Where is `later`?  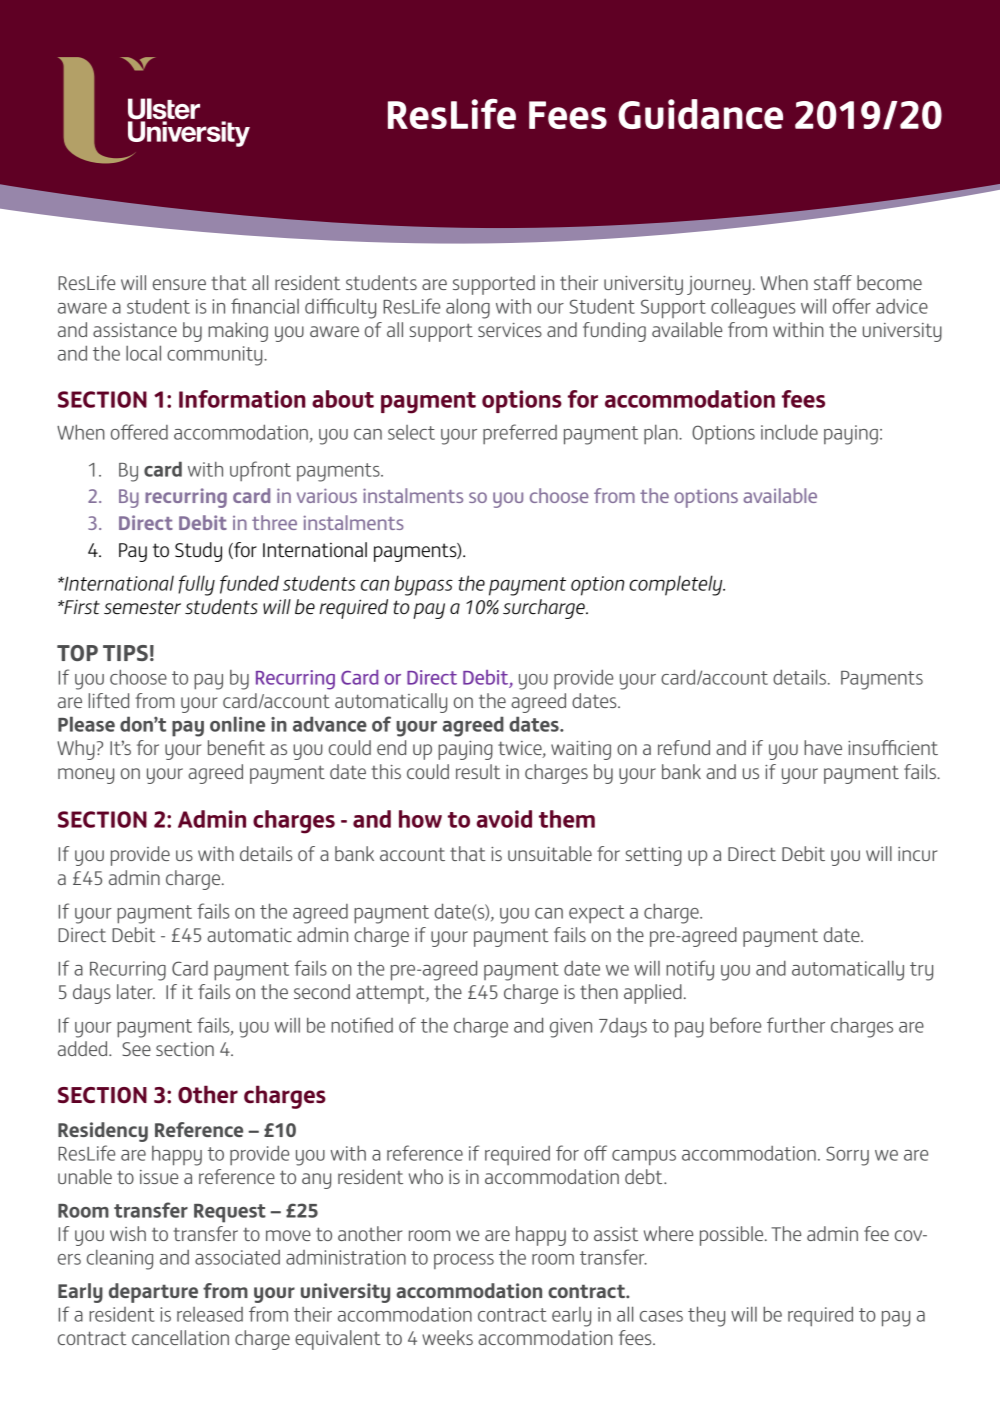 later is located at coordinates (136, 991).
